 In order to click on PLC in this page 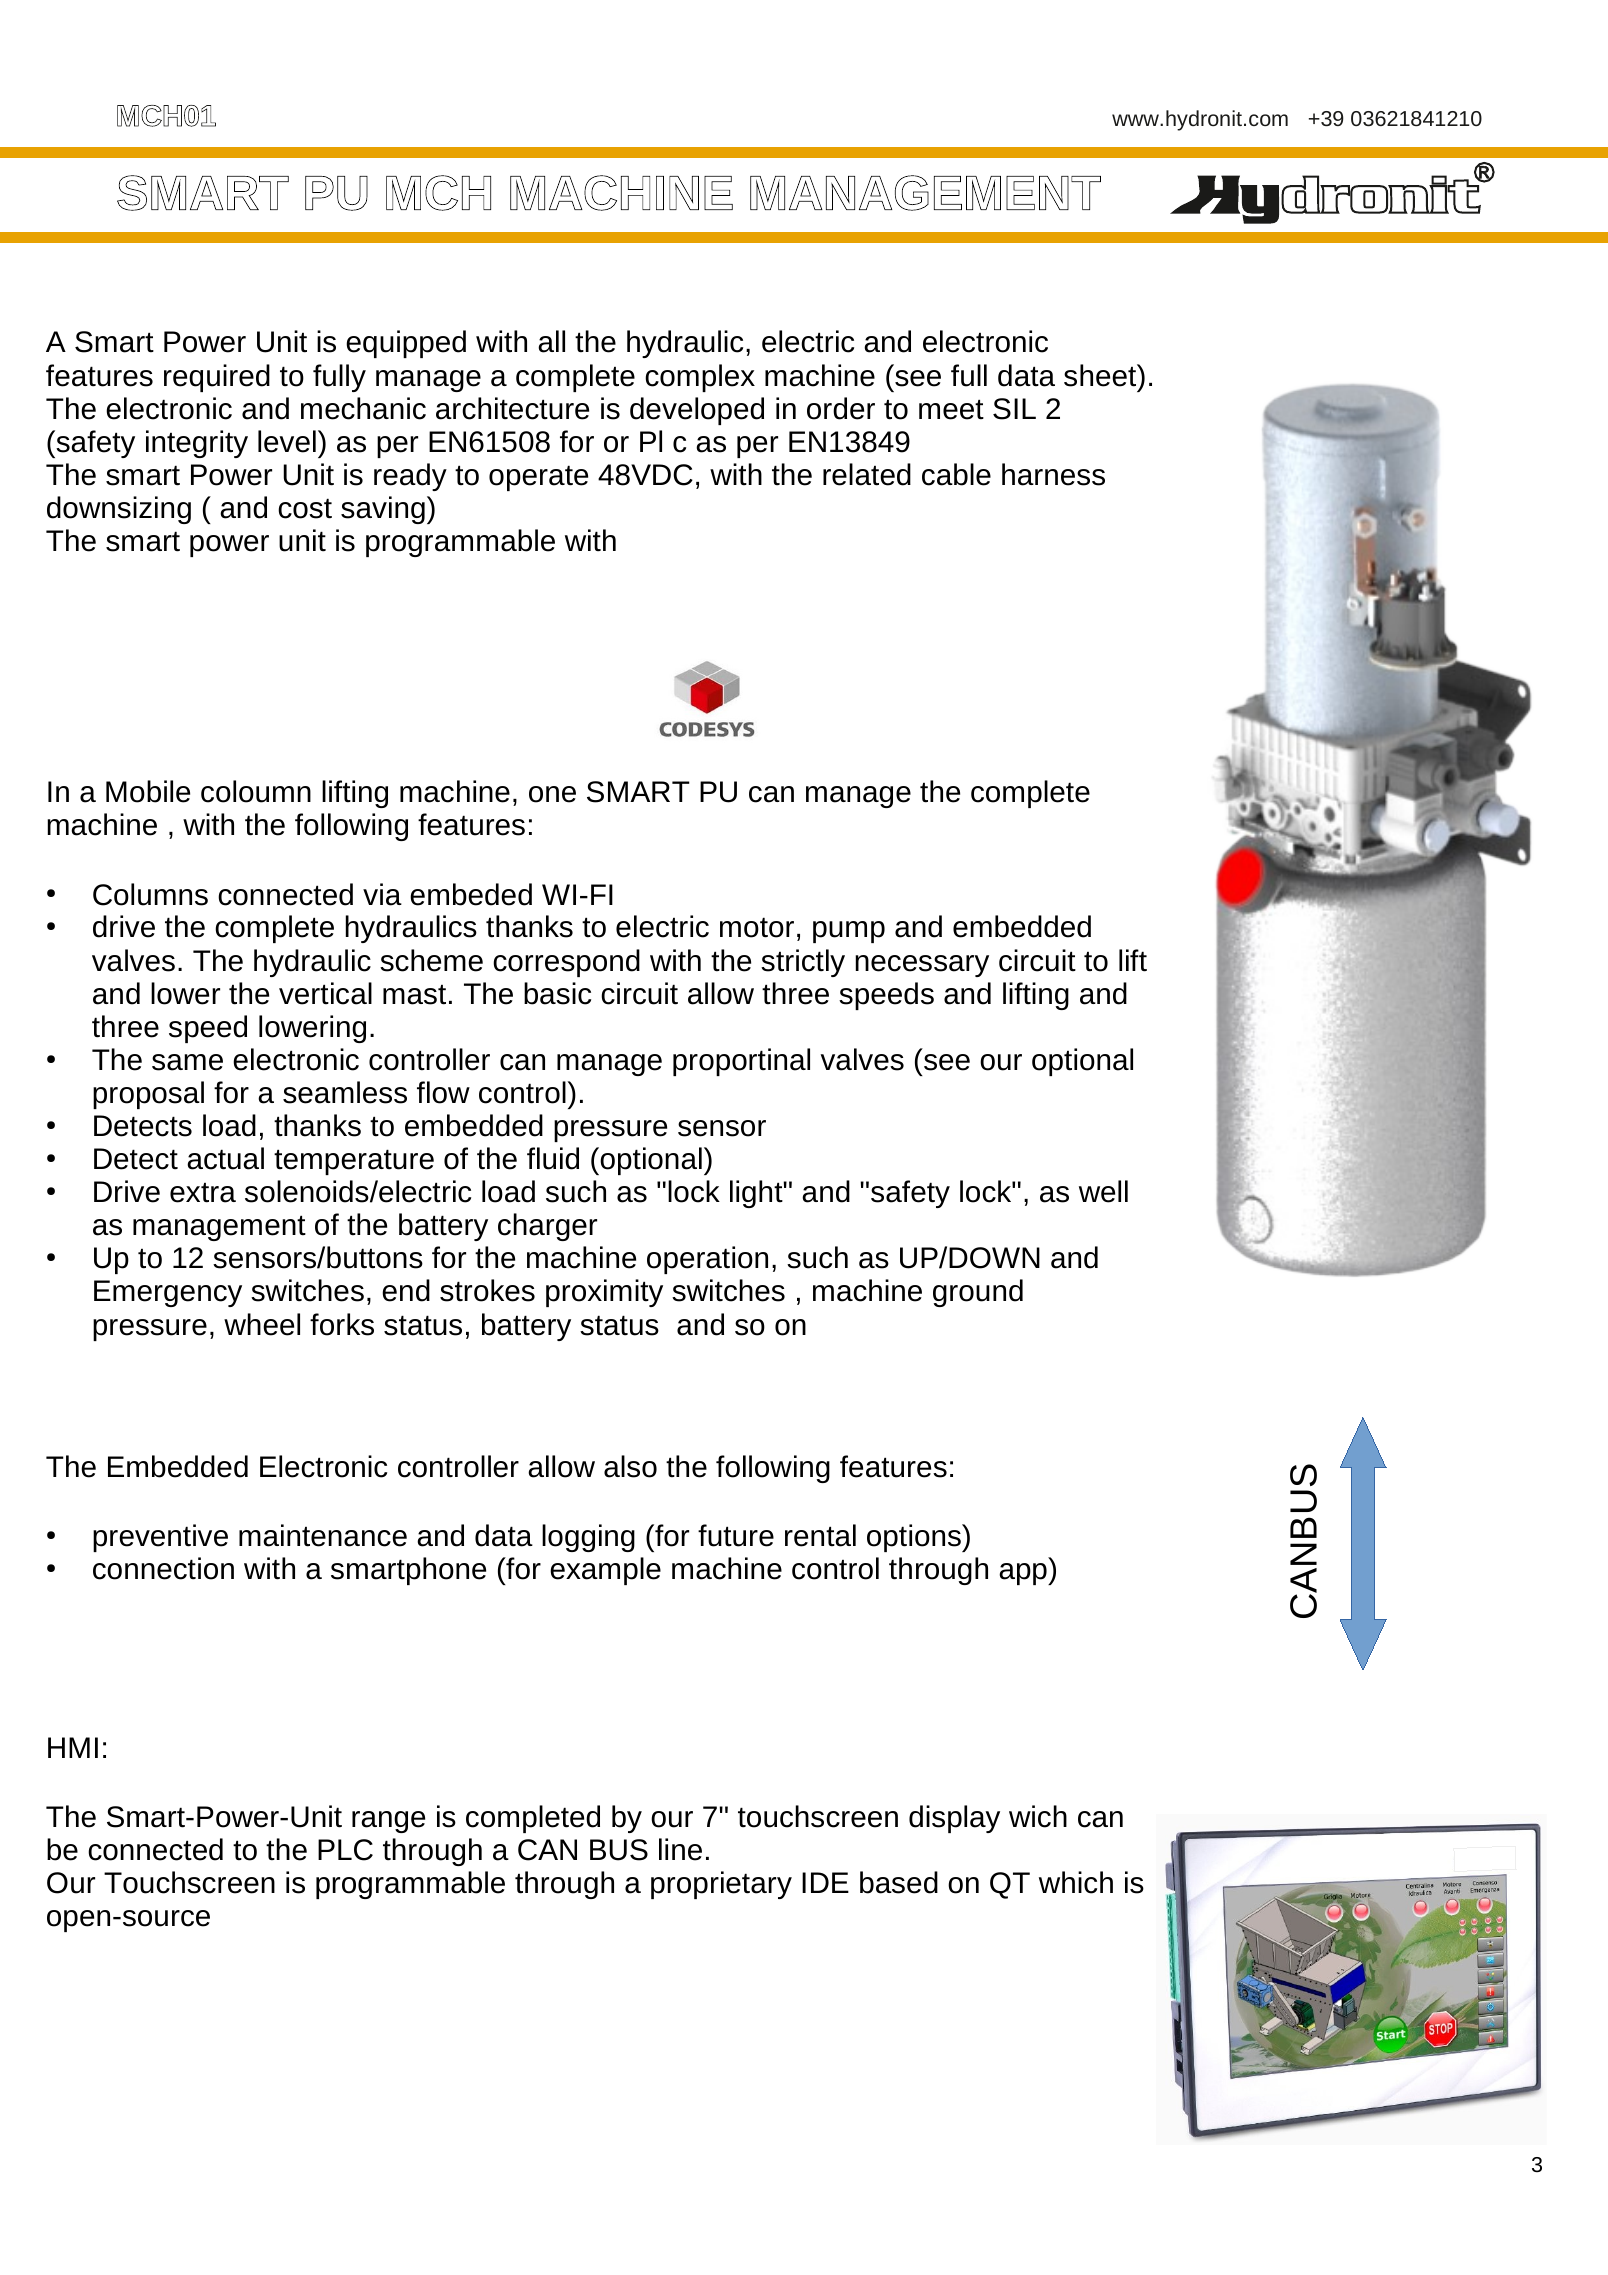, I will do `click(345, 1850)`.
